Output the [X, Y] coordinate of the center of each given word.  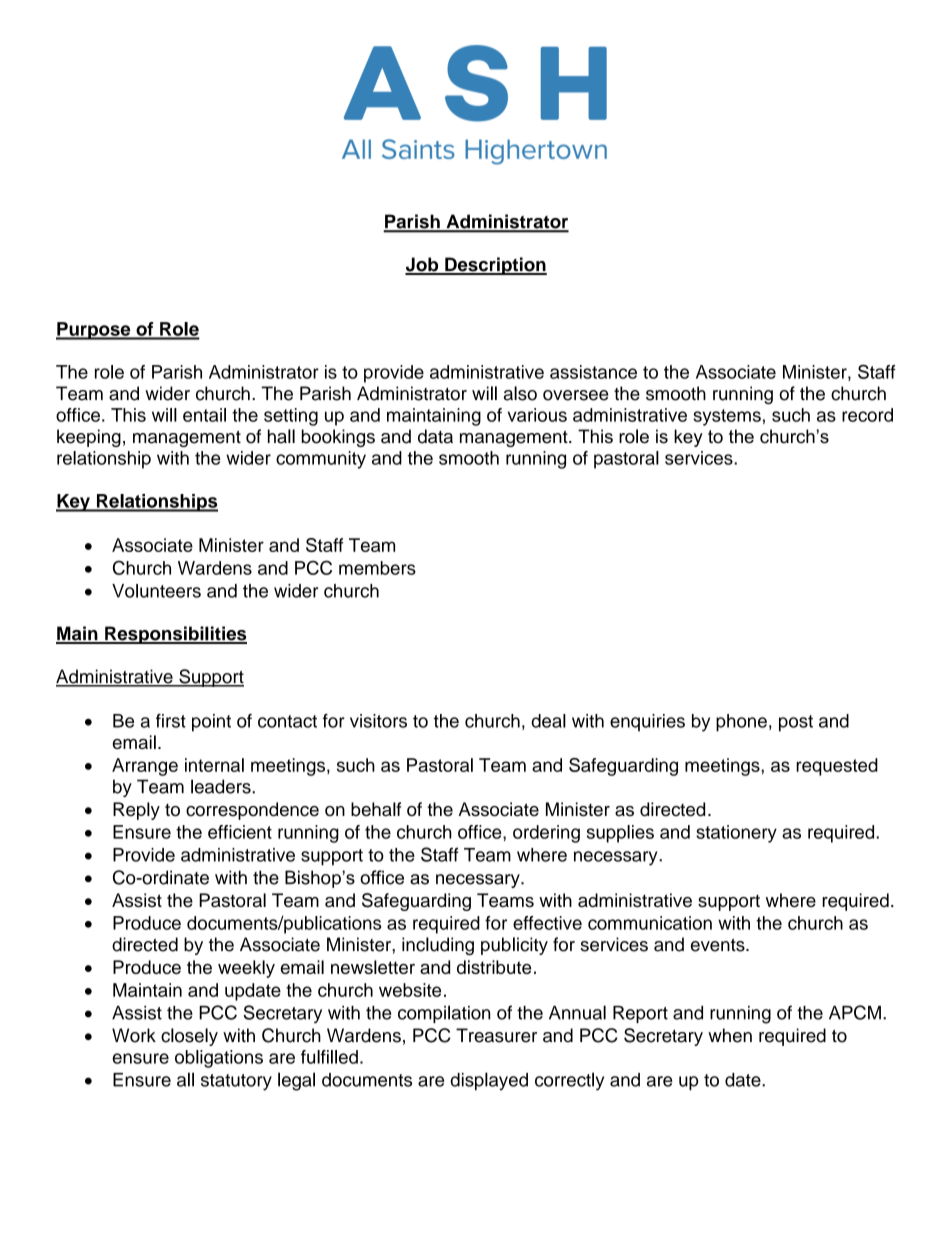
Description [495, 266]
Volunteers [156, 591]
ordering [546, 834]
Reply [136, 811]
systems [727, 417]
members [377, 568]
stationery [736, 834]
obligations [219, 1059]
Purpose [94, 331]
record [867, 415]
